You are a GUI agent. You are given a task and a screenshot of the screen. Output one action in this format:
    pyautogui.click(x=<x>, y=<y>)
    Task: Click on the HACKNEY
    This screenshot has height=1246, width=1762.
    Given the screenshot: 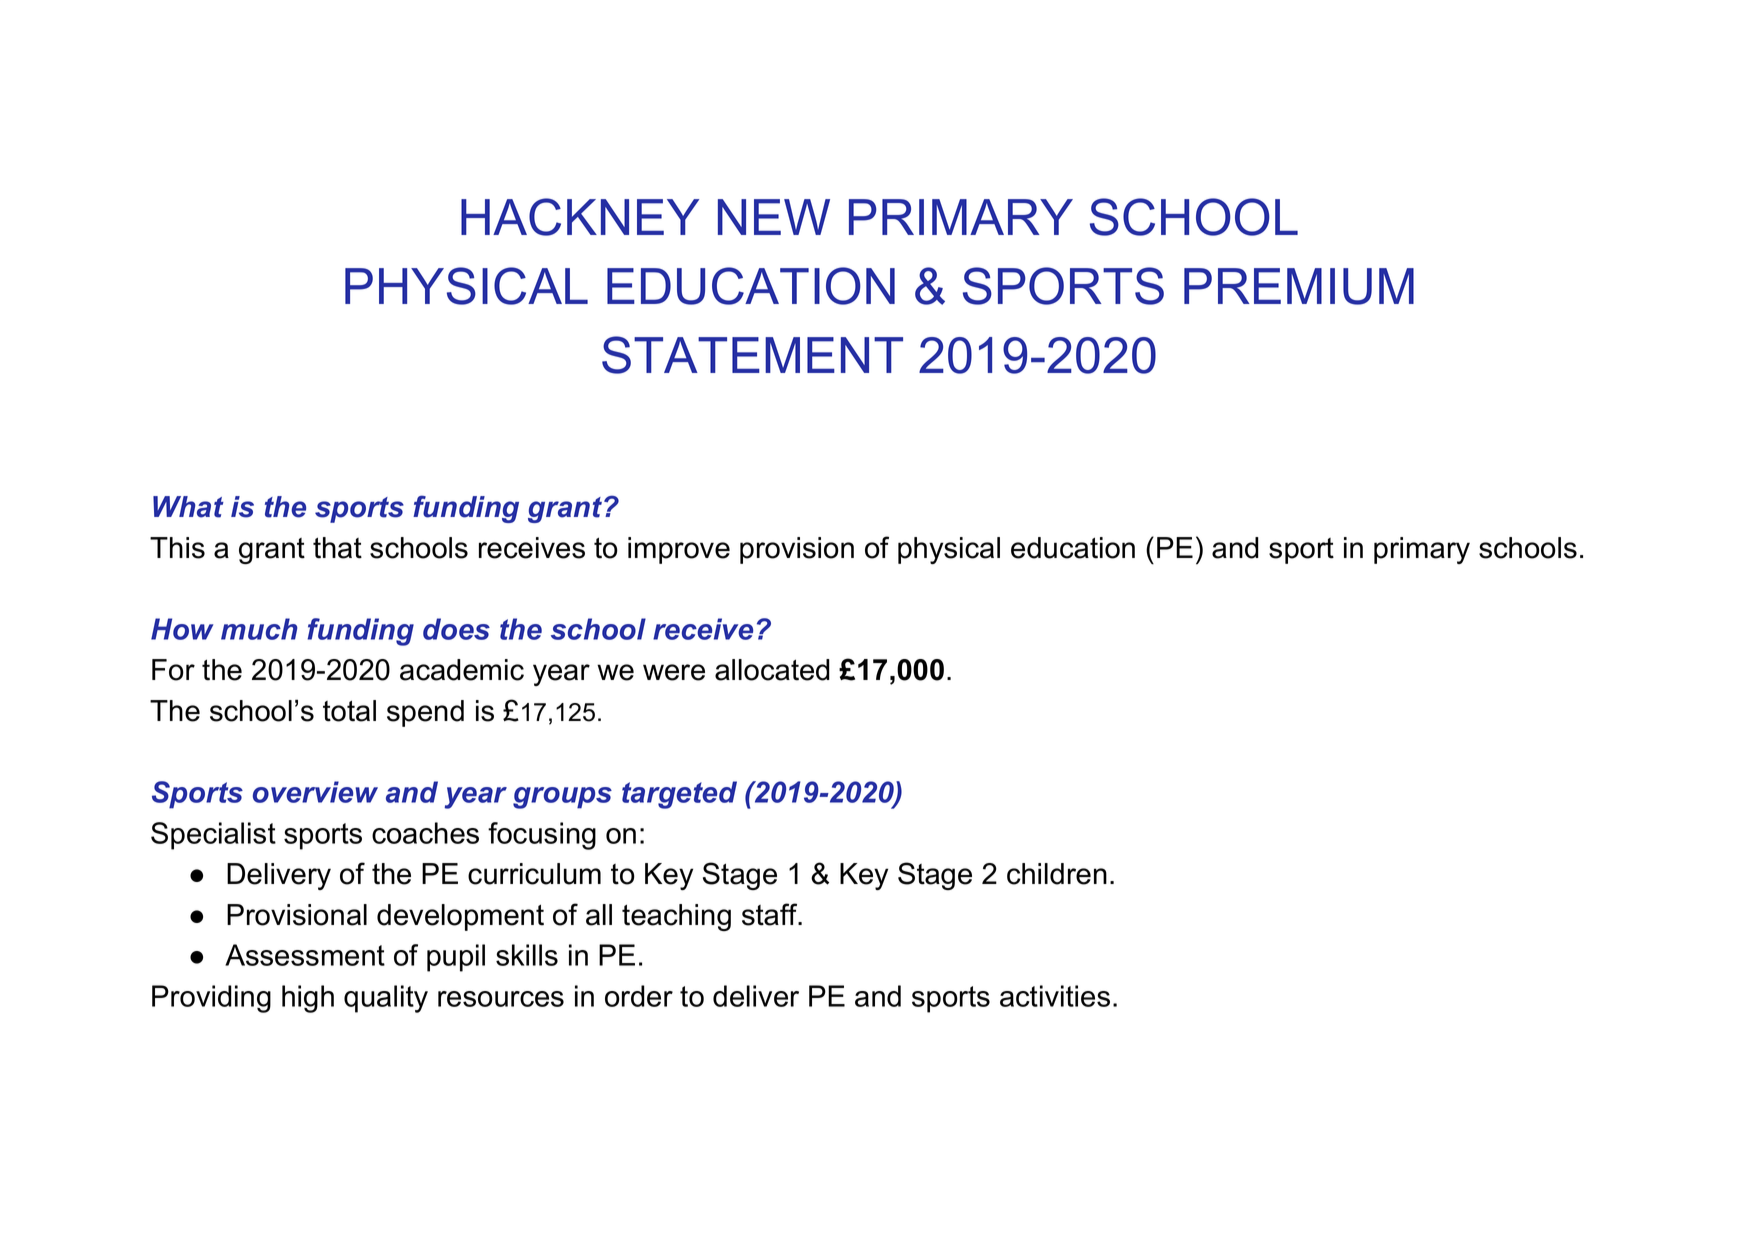 What is the action you would take?
    pyautogui.click(x=580, y=217)
